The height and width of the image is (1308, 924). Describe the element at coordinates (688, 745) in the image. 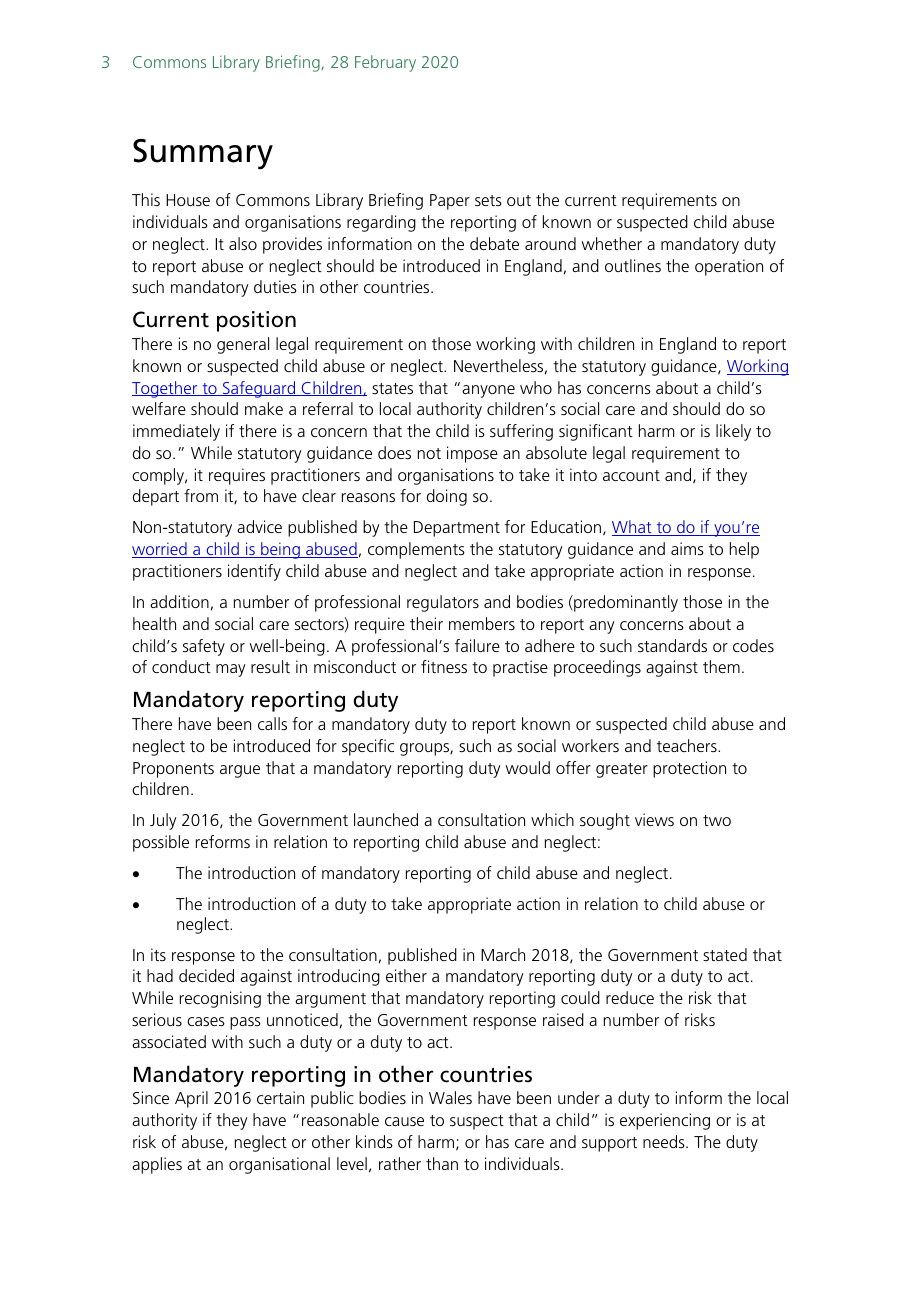

I see `teachers` at that location.
